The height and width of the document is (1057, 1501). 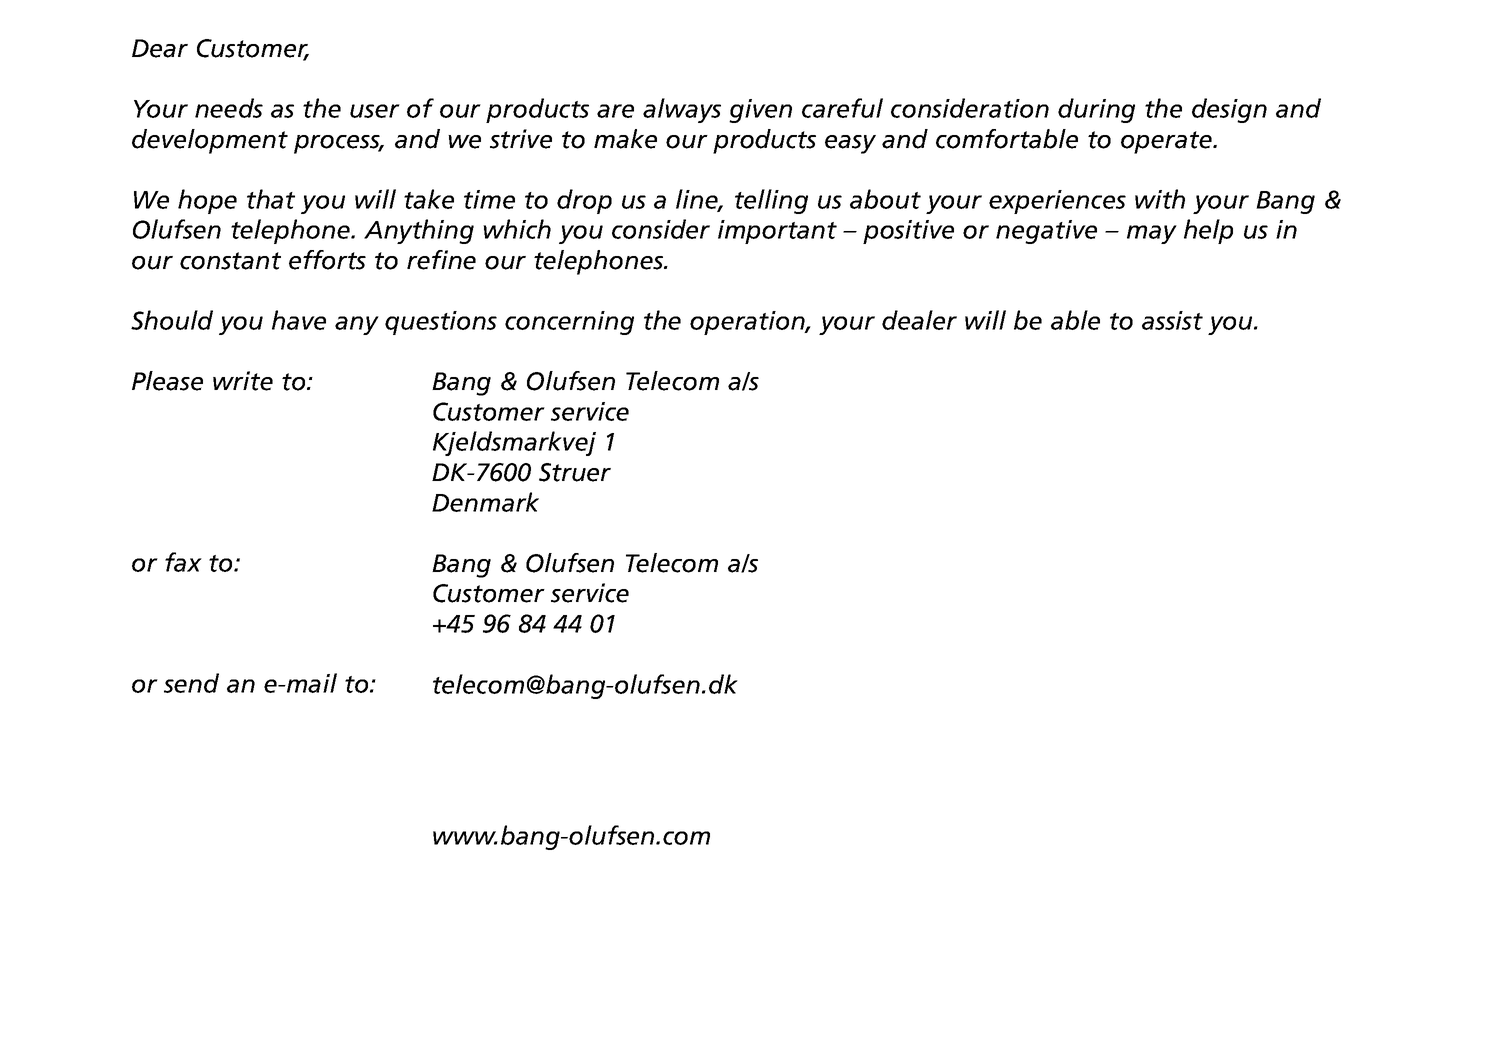 I want to click on efforts, so click(x=327, y=260).
